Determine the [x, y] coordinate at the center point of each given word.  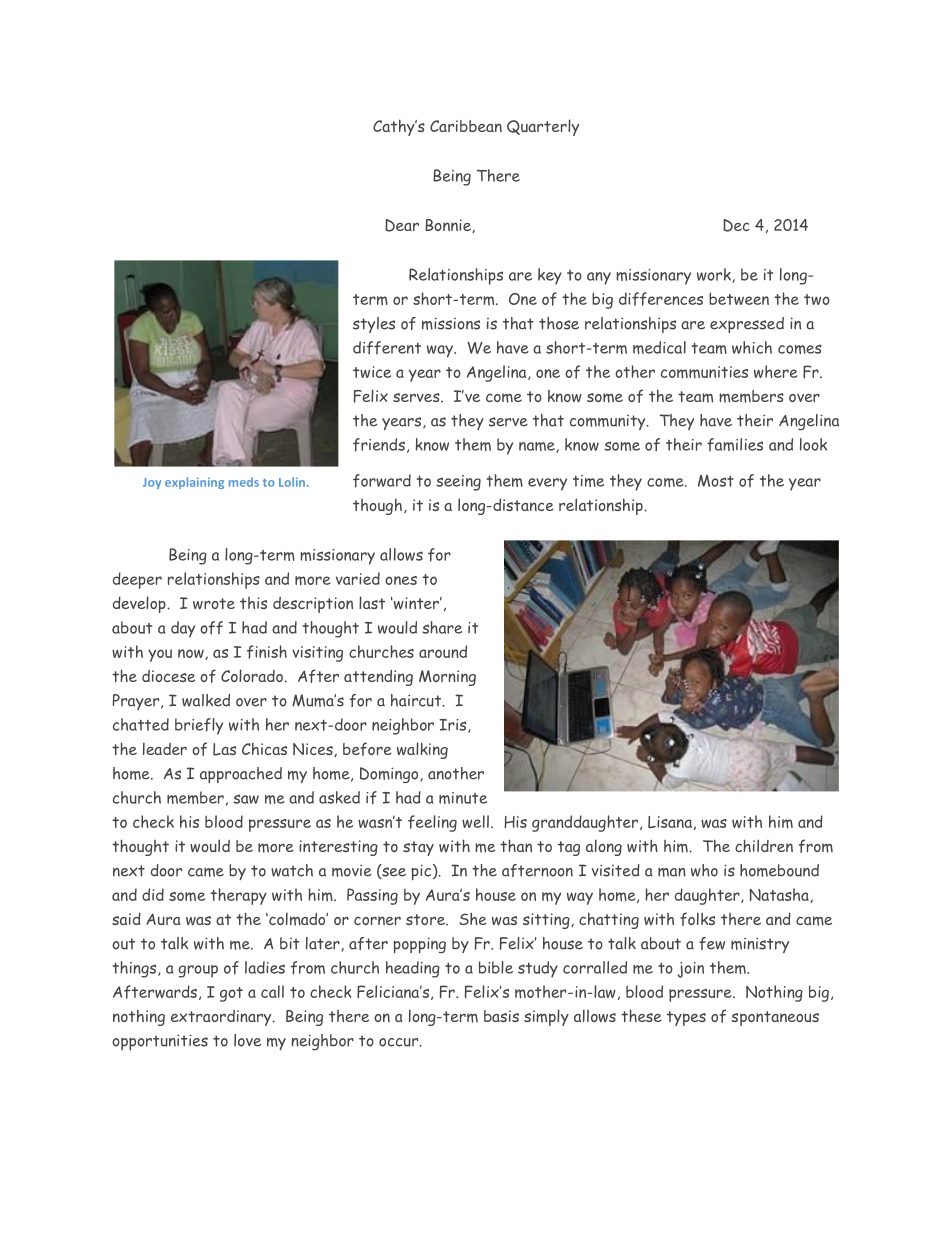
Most [716, 481]
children [764, 845]
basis [501, 1016]
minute [463, 798]
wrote [214, 603]
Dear [402, 225]
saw [246, 799]
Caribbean [466, 126]
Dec [736, 225]
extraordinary [222, 1018]
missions [451, 323]
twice [372, 372]
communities [704, 372]
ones [401, 580]
